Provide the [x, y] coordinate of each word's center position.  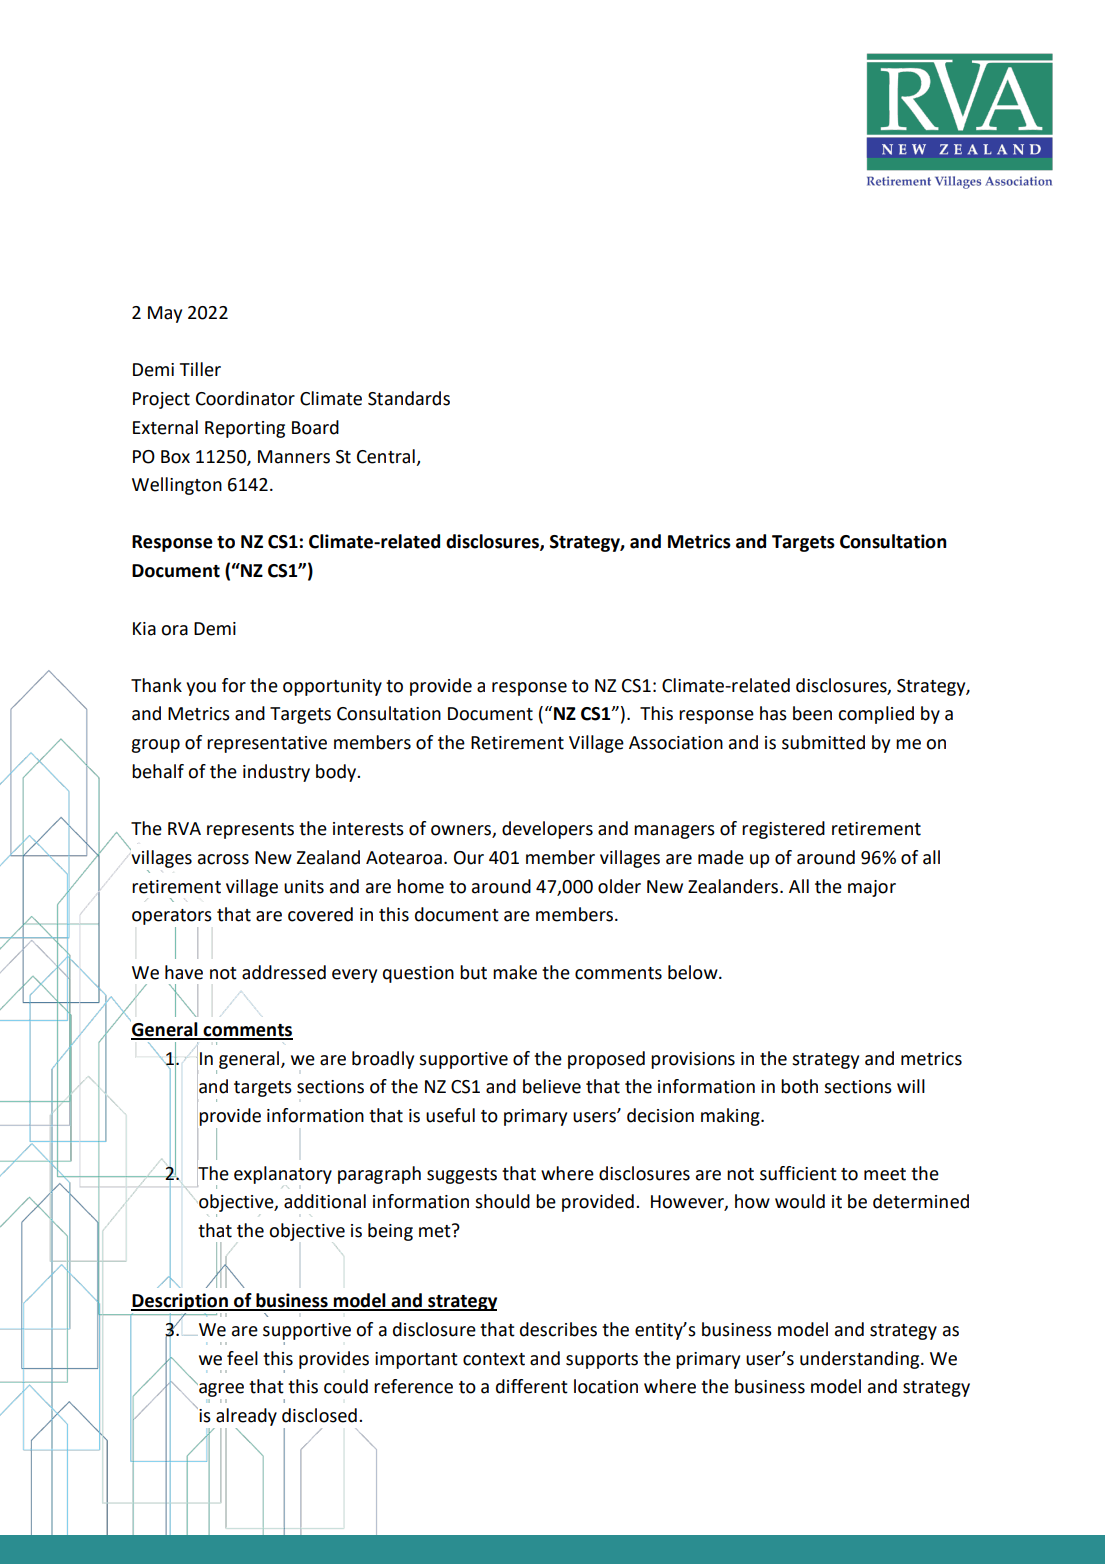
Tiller [200, 369]
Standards [409, 398]
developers [547, 830]
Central [386, 456]
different [532, 1386]
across [223, 859]
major [872, 888]
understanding [861, 1360]
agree [220, 1390]
